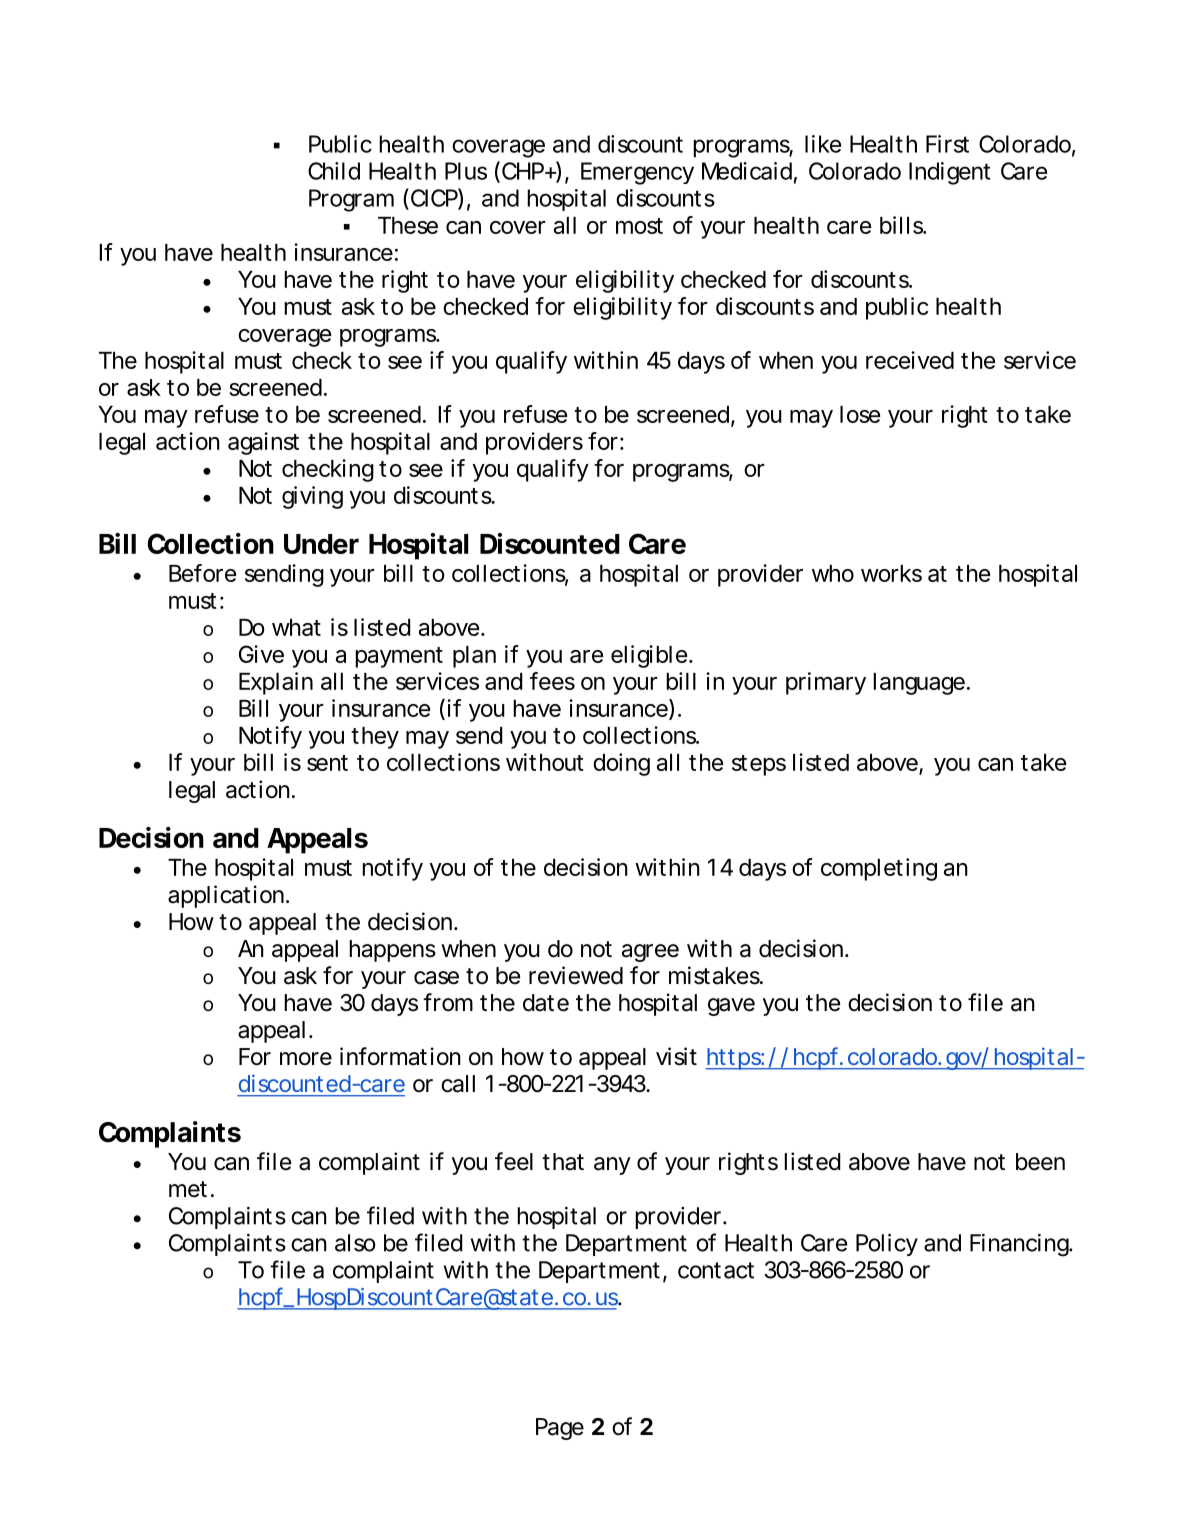 This screenshot has width=1187, height=1536. What do you see at coordinates (306, 1059) in the screenshot?
I see `more` at bounding box center [306, 1059].
